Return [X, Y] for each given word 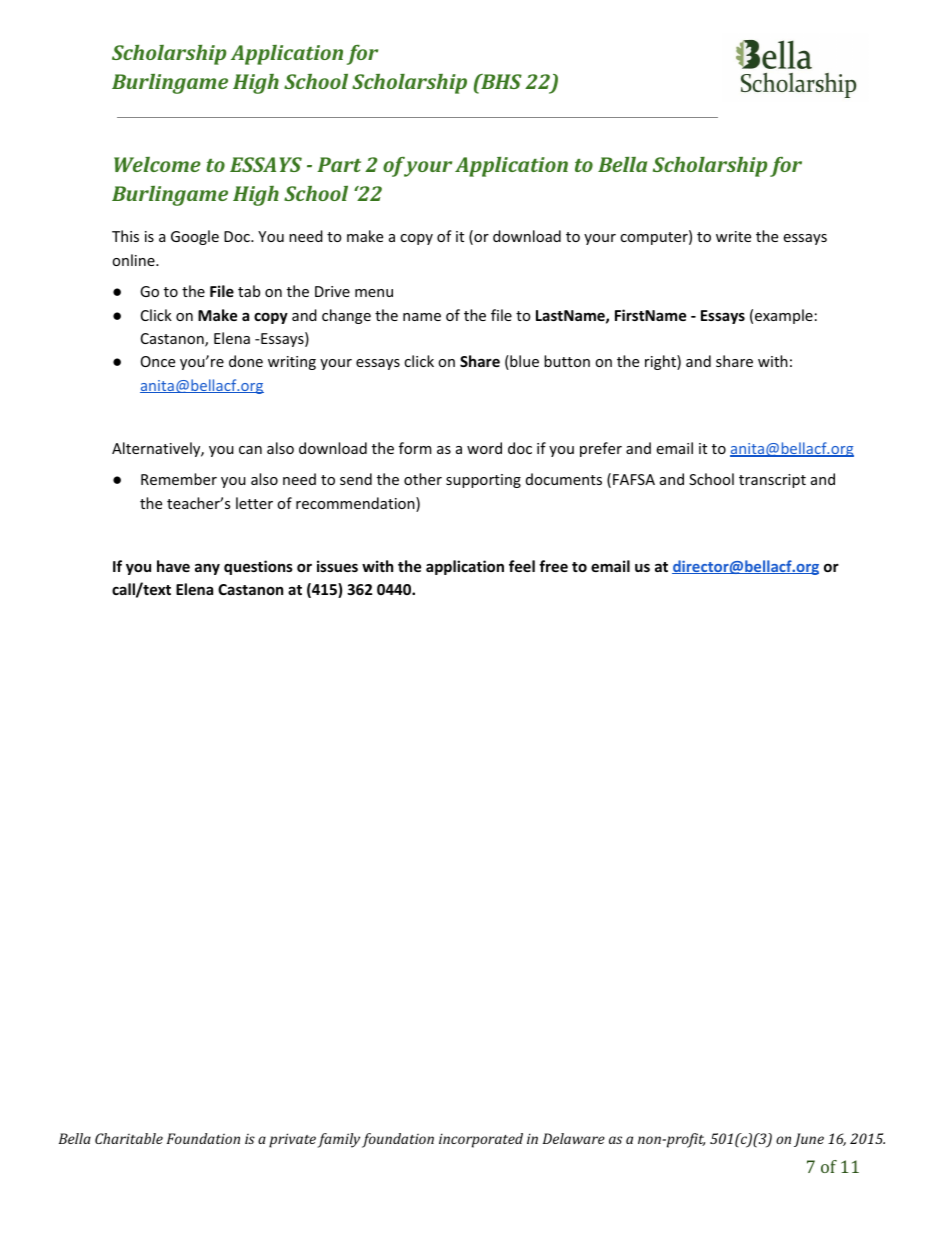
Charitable [129, 1138]
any [207, 569]
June [809, 1140]
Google [195, 237]
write [733, 236]
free [553, 566]
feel [522, 566]
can [250, 450]
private [292, 1140]
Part [339, 164]
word [484, 448]
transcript [772, 481]
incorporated [481, 1140]
